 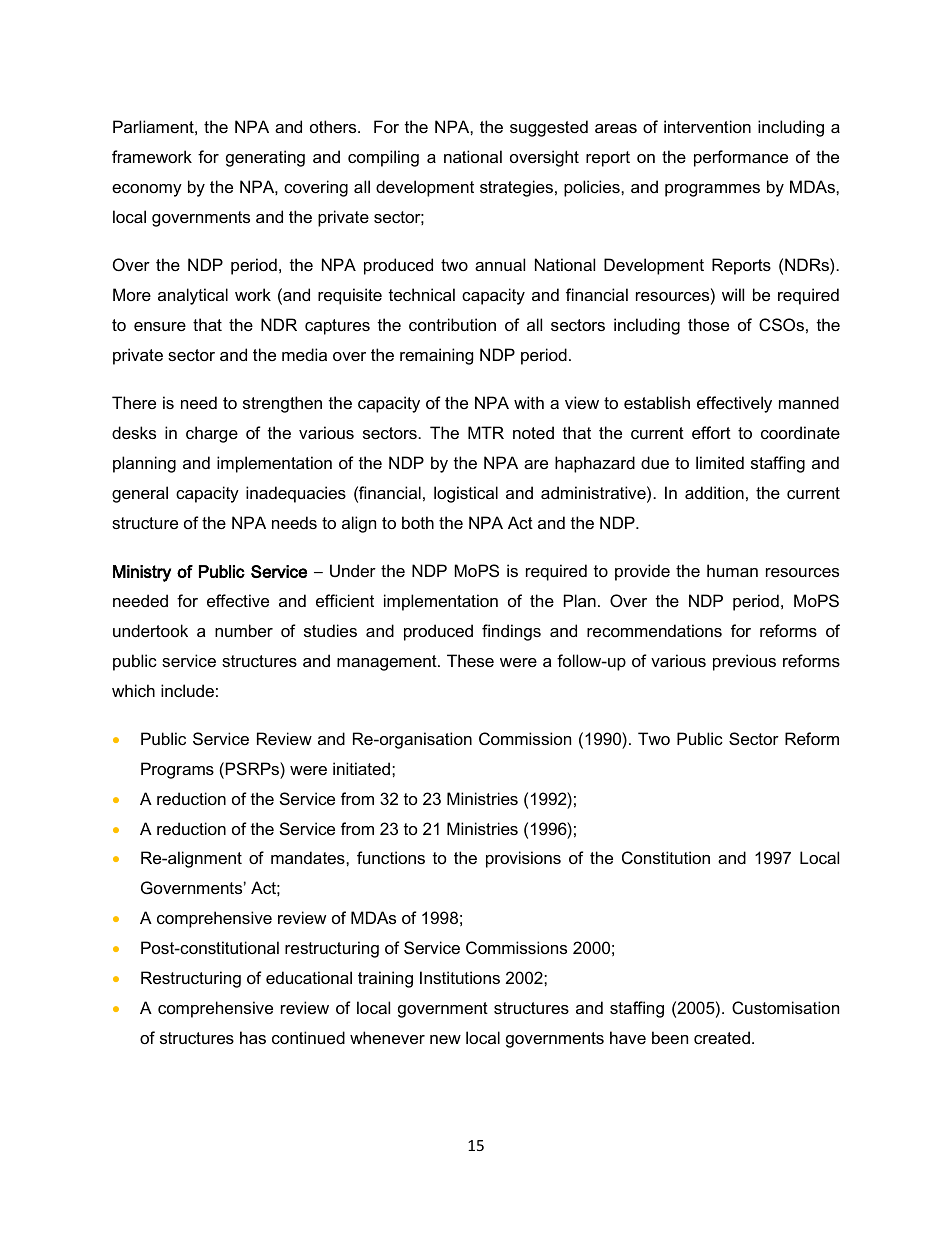 What do you see at coordinates (511, 632) in the screenshot?
I see `findings` at bounding box center [511, 632].
